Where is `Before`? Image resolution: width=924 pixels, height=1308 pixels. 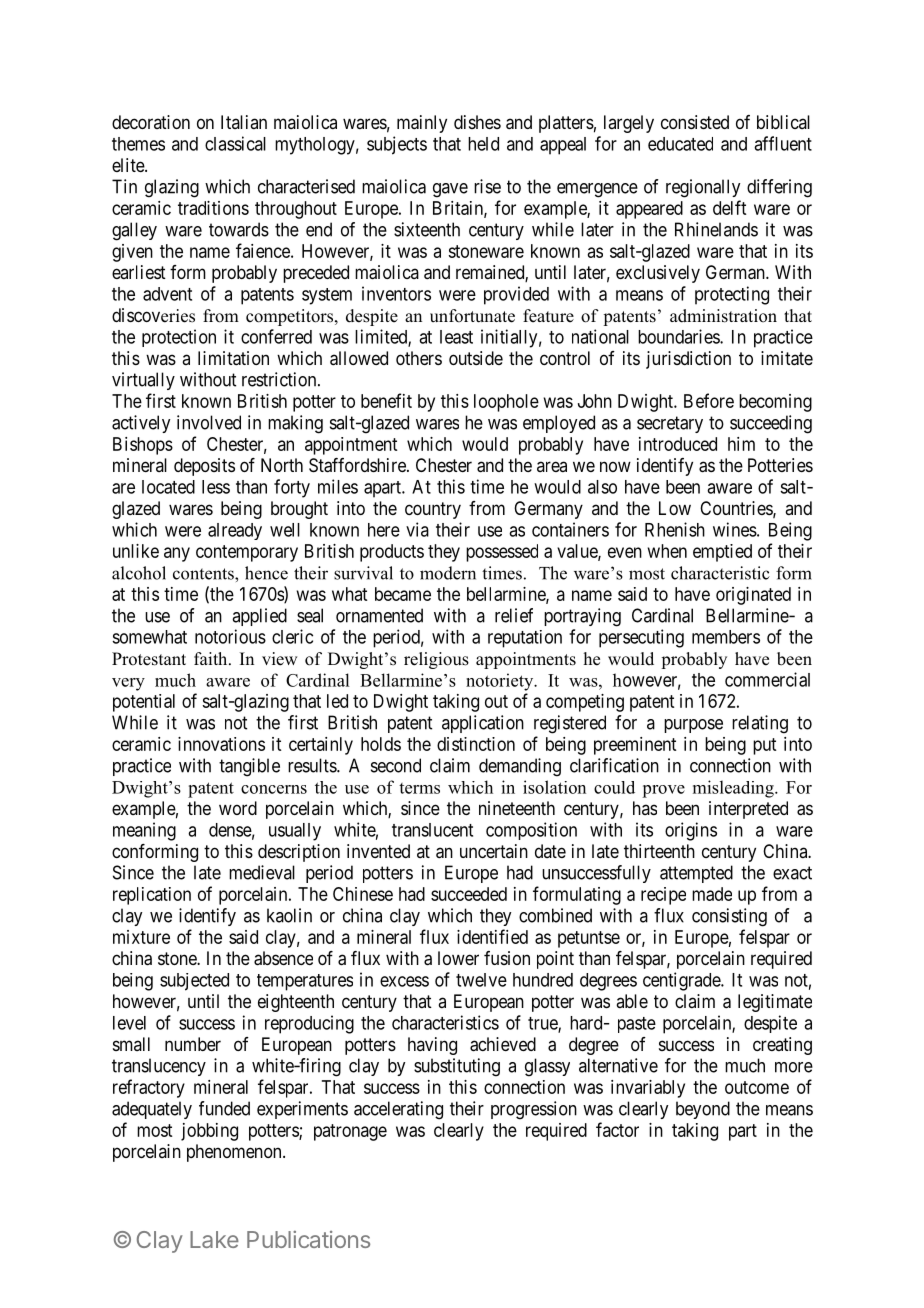 Before is located at coordinates (709, 400).
